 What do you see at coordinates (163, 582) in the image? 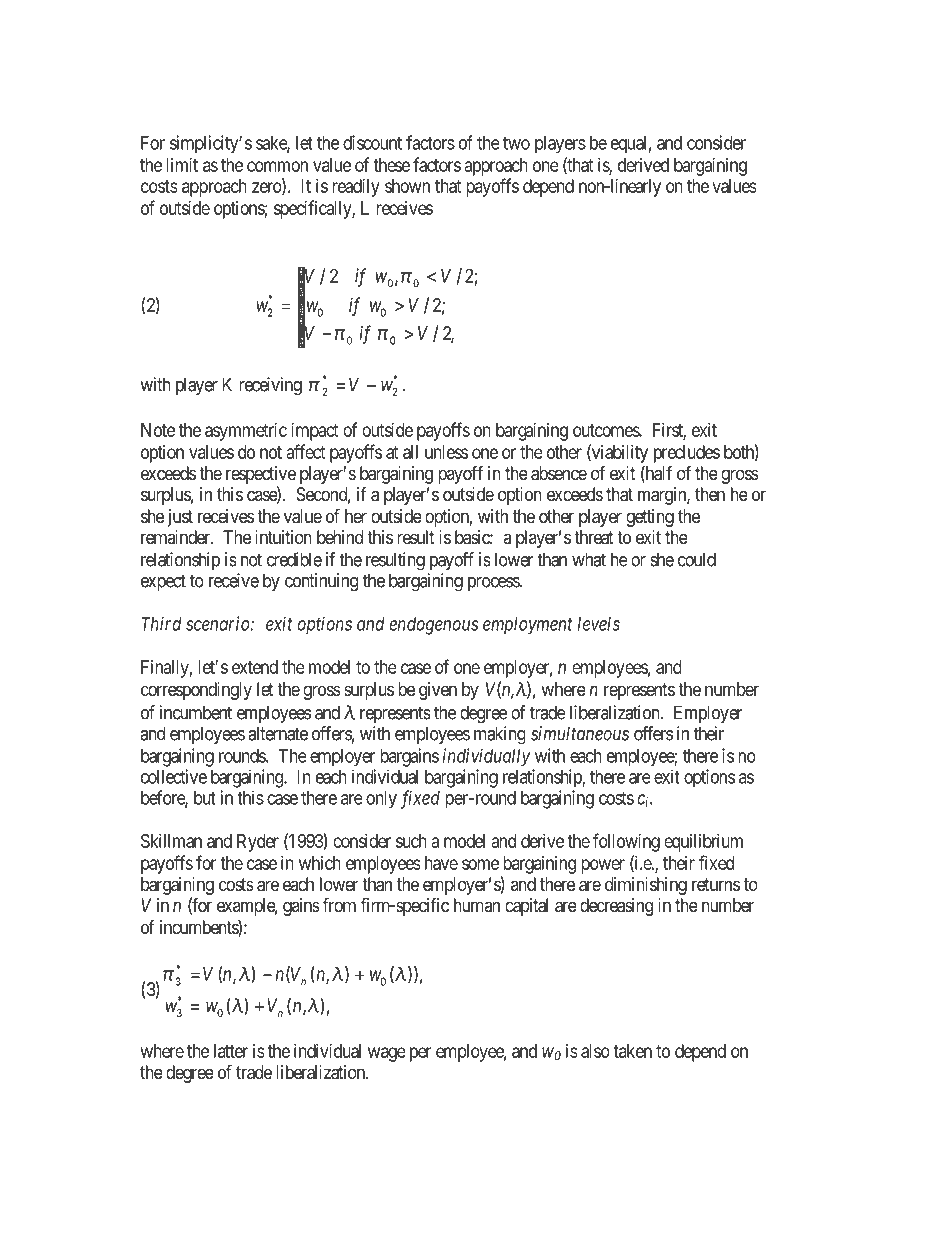
I see `expect` at bounding box center [163, 582].
